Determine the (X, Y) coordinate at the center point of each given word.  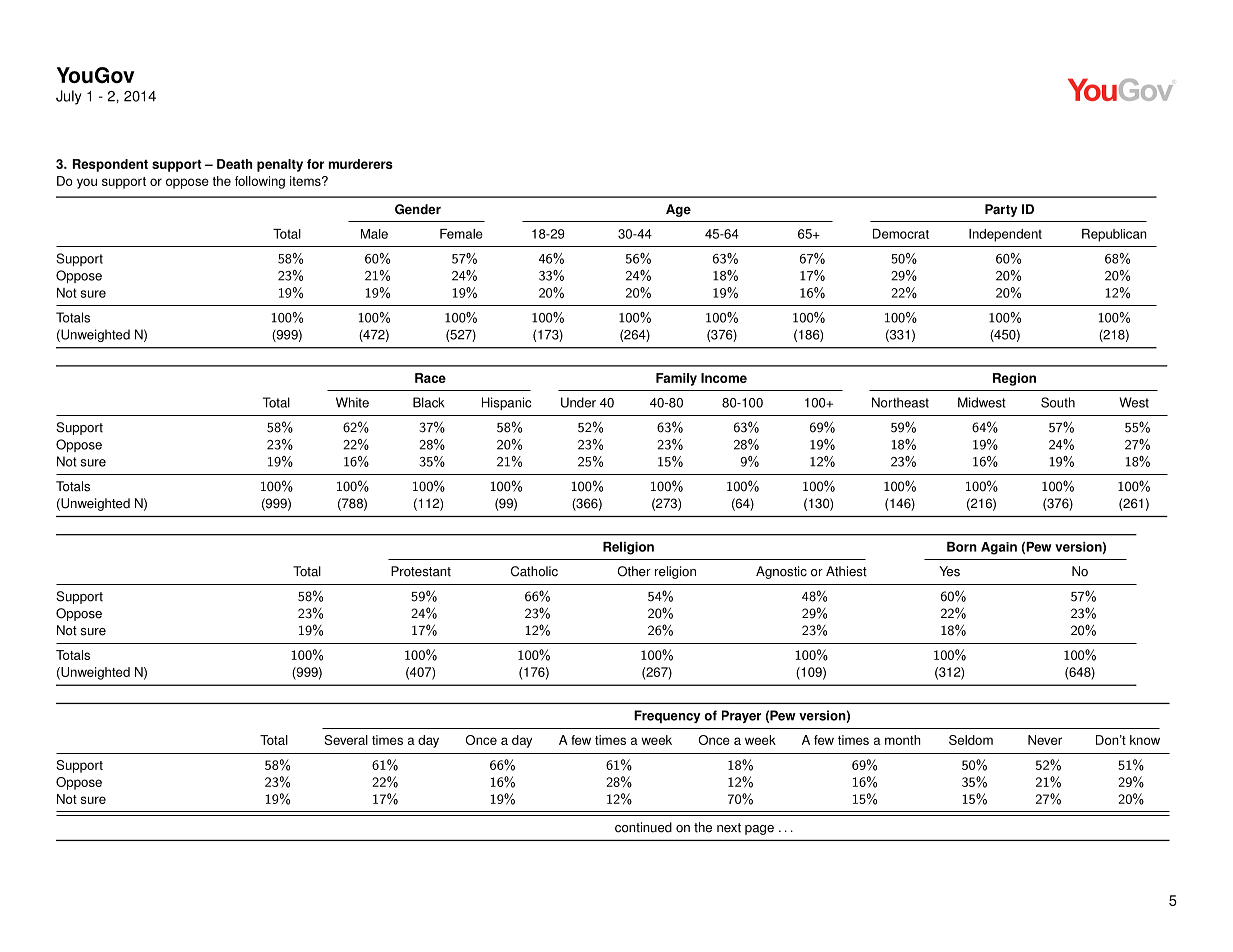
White (352, 402)
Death (234, 164)
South (1058, 402)
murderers (360, 164)
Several (346, 740)
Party (1001, 210)
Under (578, 402)
